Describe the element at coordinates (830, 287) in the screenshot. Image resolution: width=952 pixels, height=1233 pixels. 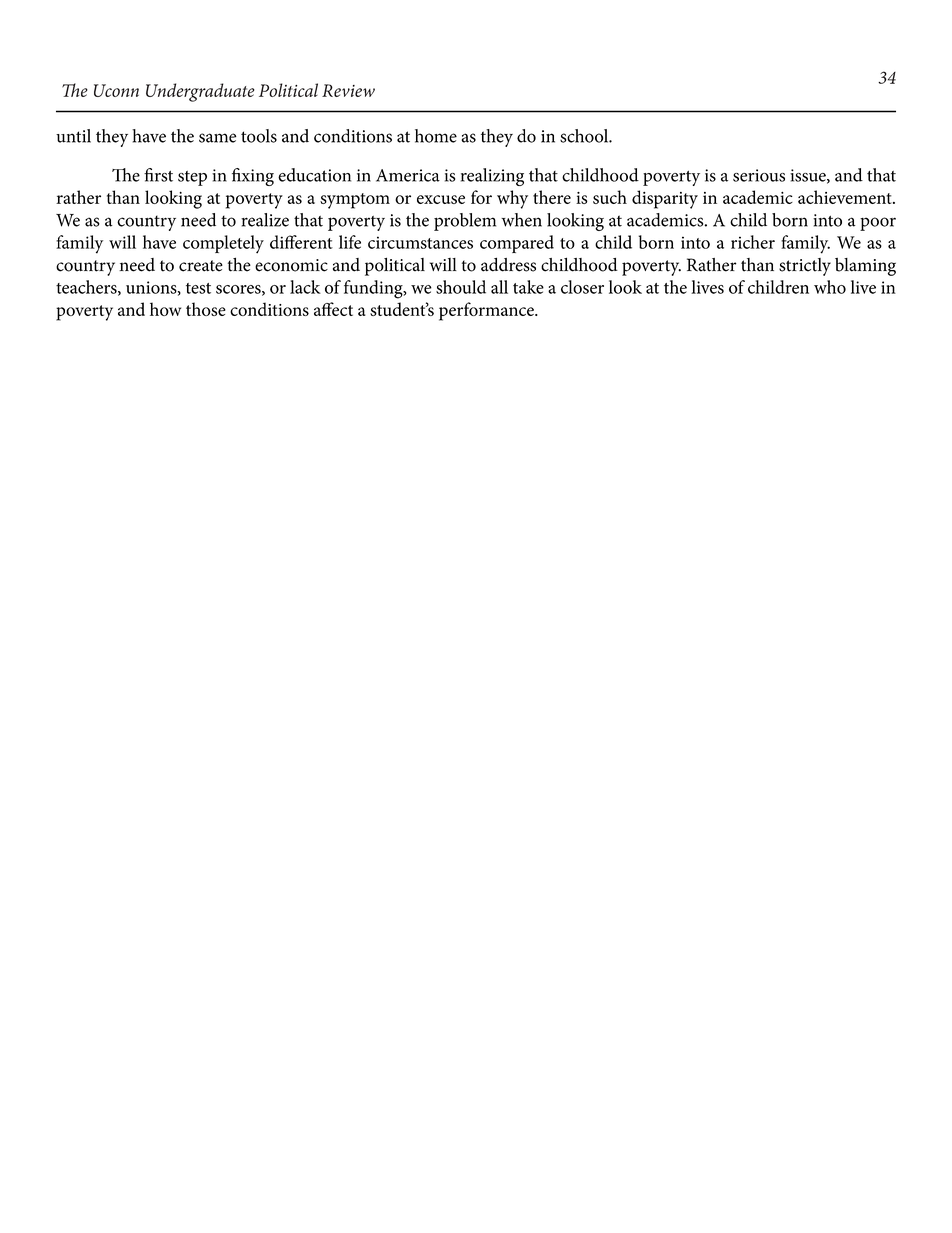
I see `who` at that location.
